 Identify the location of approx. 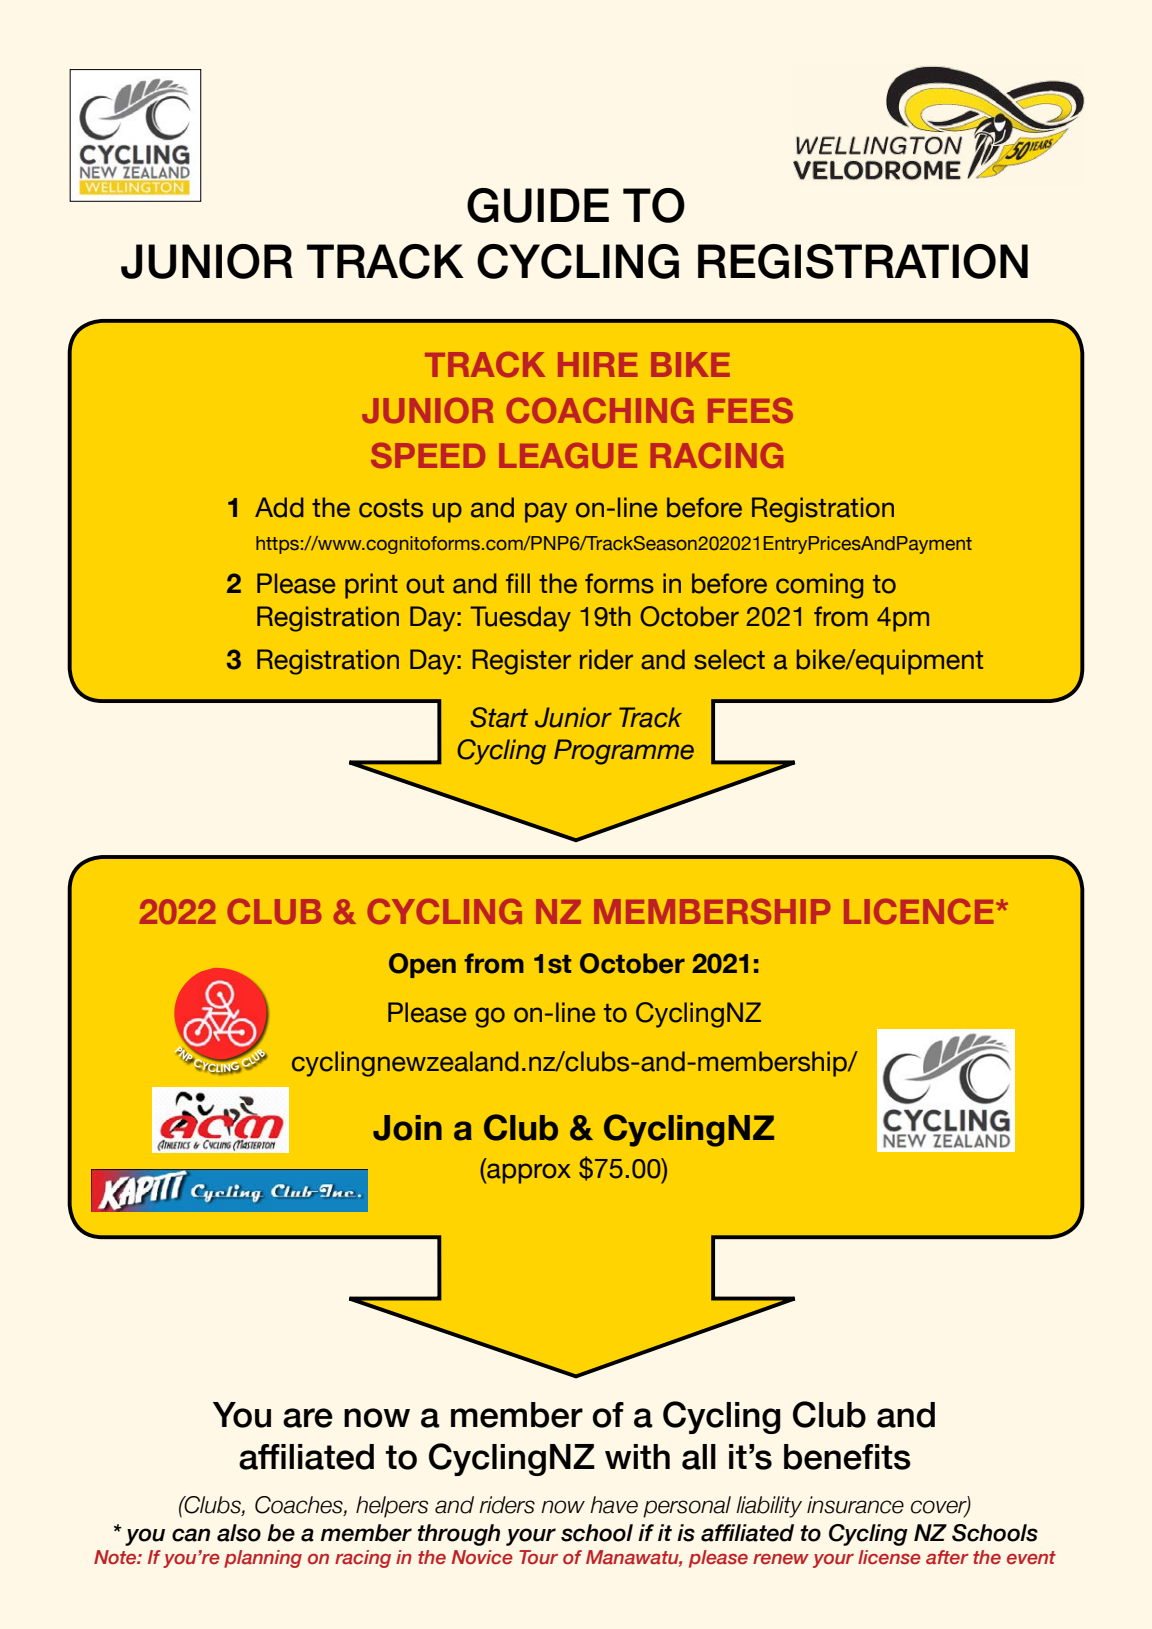
(528, 1173).
